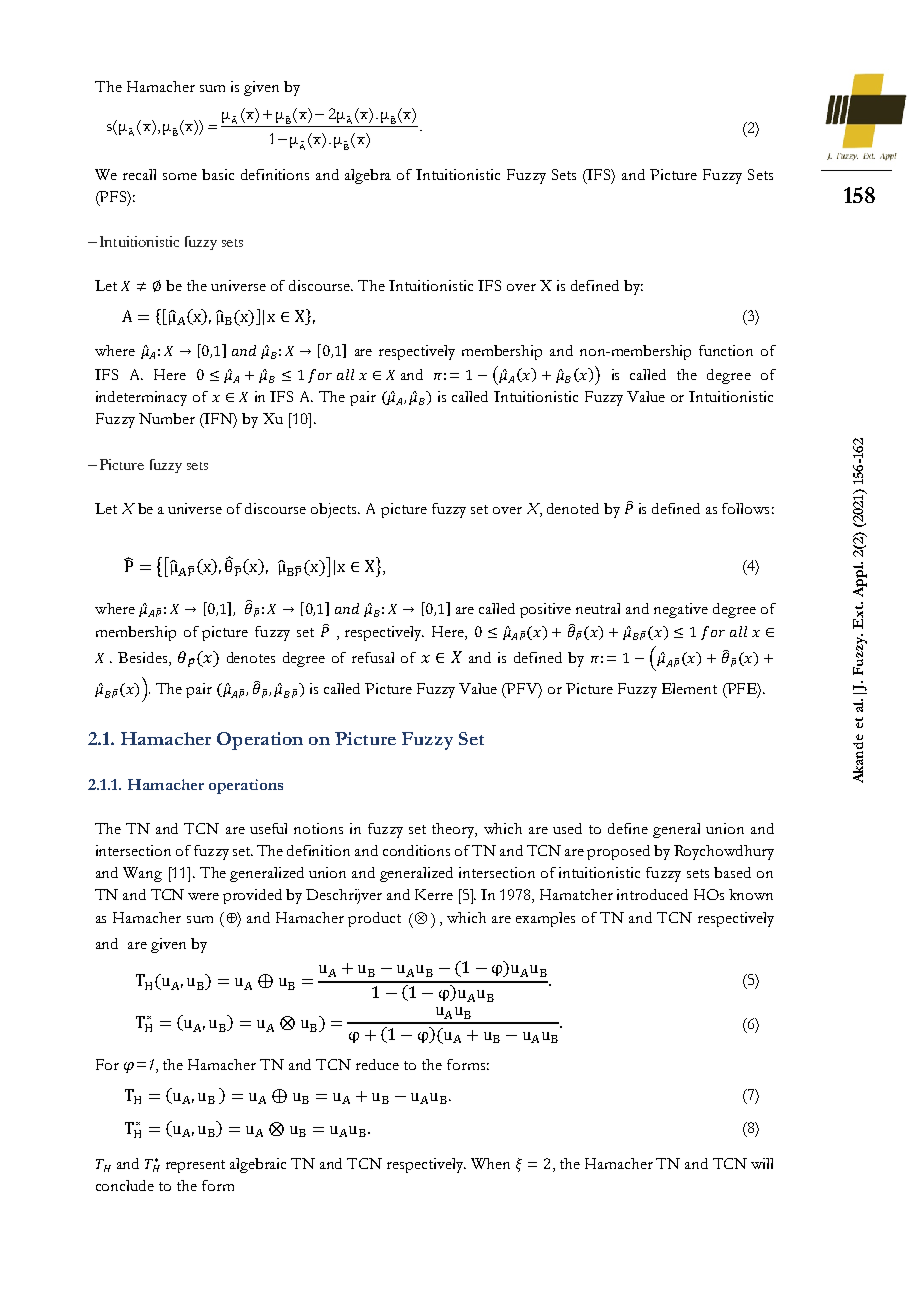 The height and width of the screenshot is (1307, 924). What do you see at coordinates (335, 510) in the screenshot?
I see `objects` at bounding box center [335, 510].
